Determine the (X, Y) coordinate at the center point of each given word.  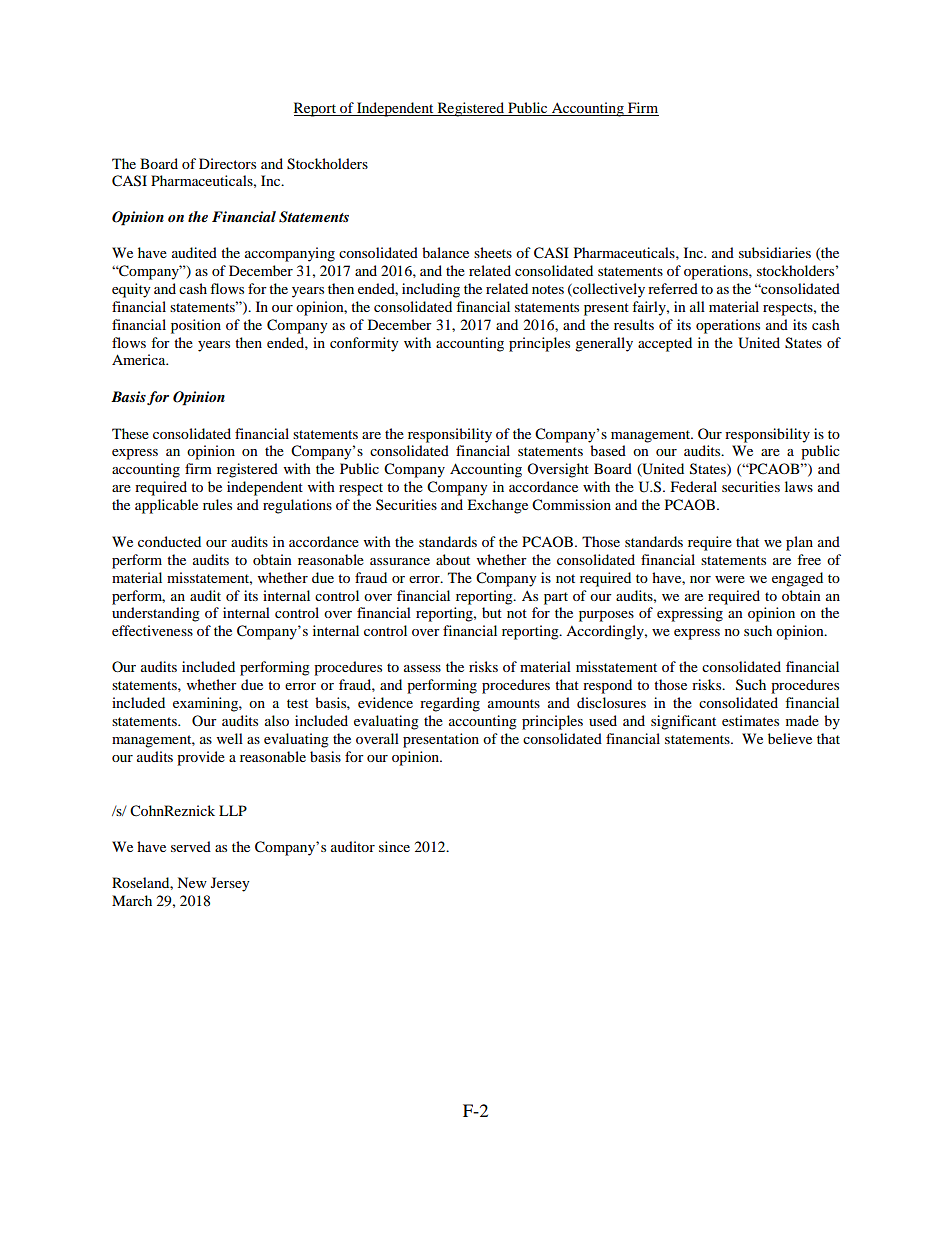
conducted (169, 541)
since (394, 846)
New (192, 882)
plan (799, 543)
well (230, 738)
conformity (364, 344)
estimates (750, 720)
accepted (665, 344)
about (453, 559)
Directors (227, 163)
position (196, 326)
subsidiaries (775, 252)
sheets (493, 252)
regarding (450, 704)
